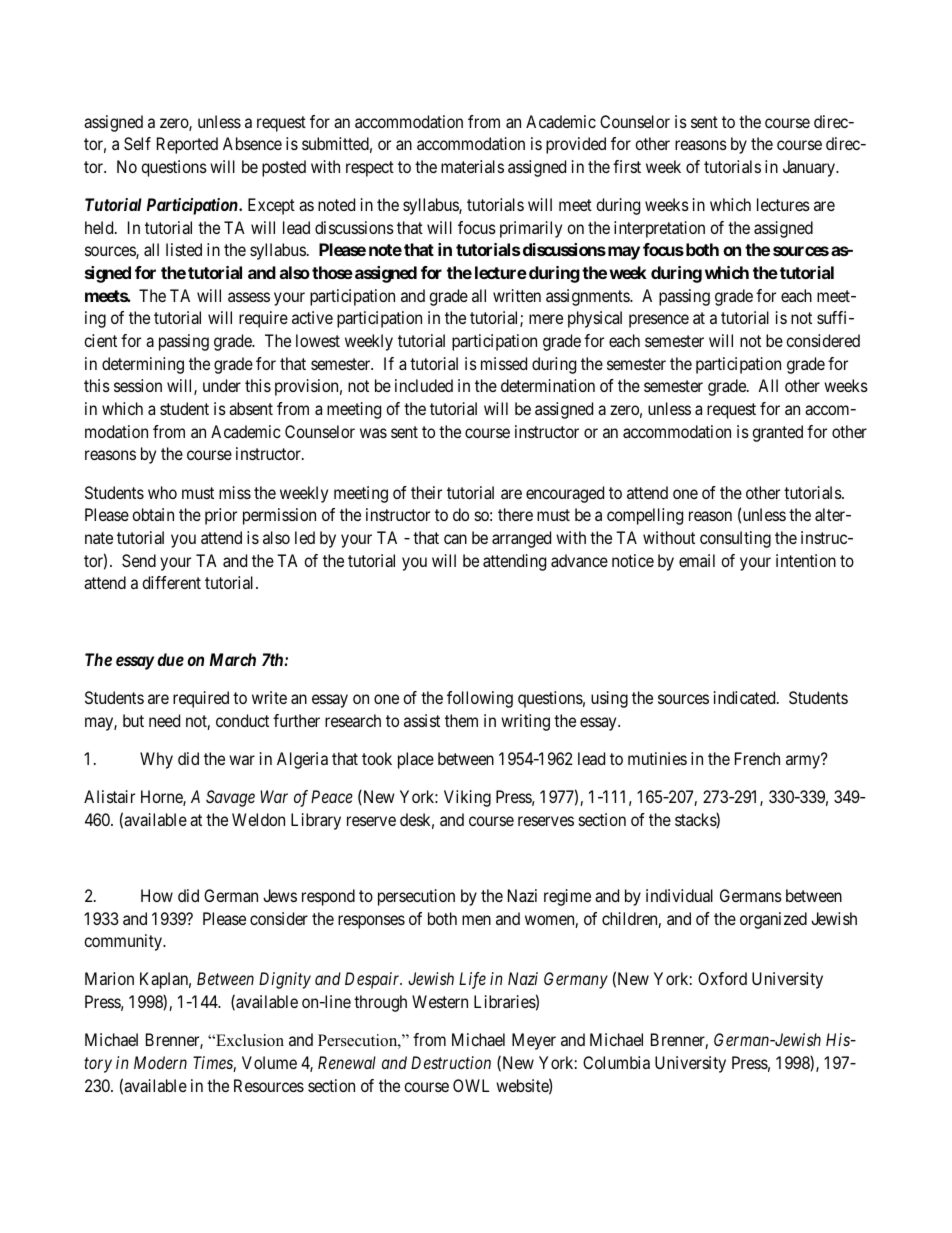 This screenshot has height=1233, width=952. What do you see at coordinates (160, 1062) in the screenshot?
I see `Modern` at bounding box center [160, 1062].
